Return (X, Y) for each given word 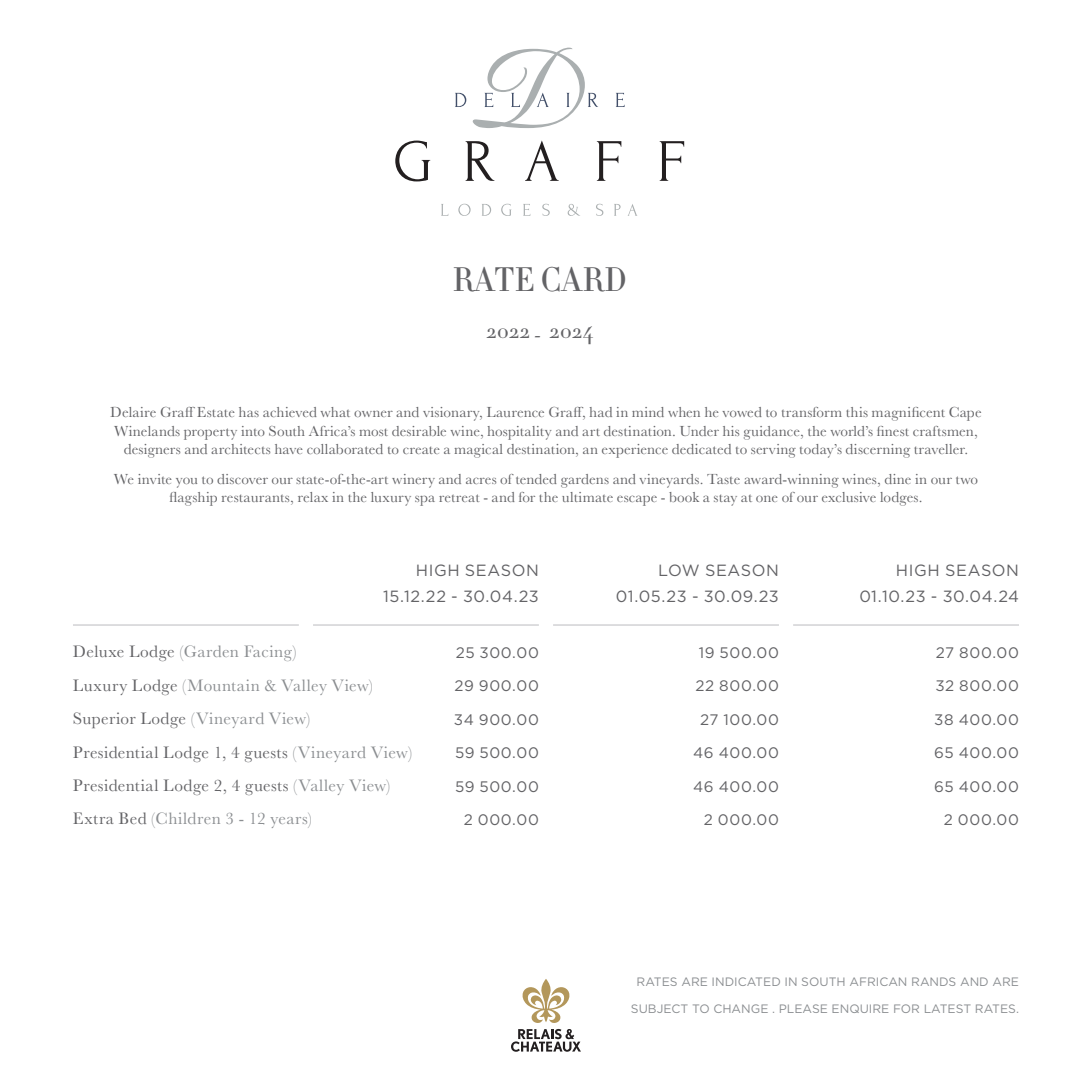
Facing (270, 653)
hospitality (519, 433)
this (857, 412)
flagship (193, 499)
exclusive (849, 497)
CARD (583, 279)
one (767, 498)
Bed (132, 818)
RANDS (933, 981)
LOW (679, 570)
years (290, 822)
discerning (878, 451)
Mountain (223, 685)
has (249, 412)
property (210, 434)
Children (188, 818)
